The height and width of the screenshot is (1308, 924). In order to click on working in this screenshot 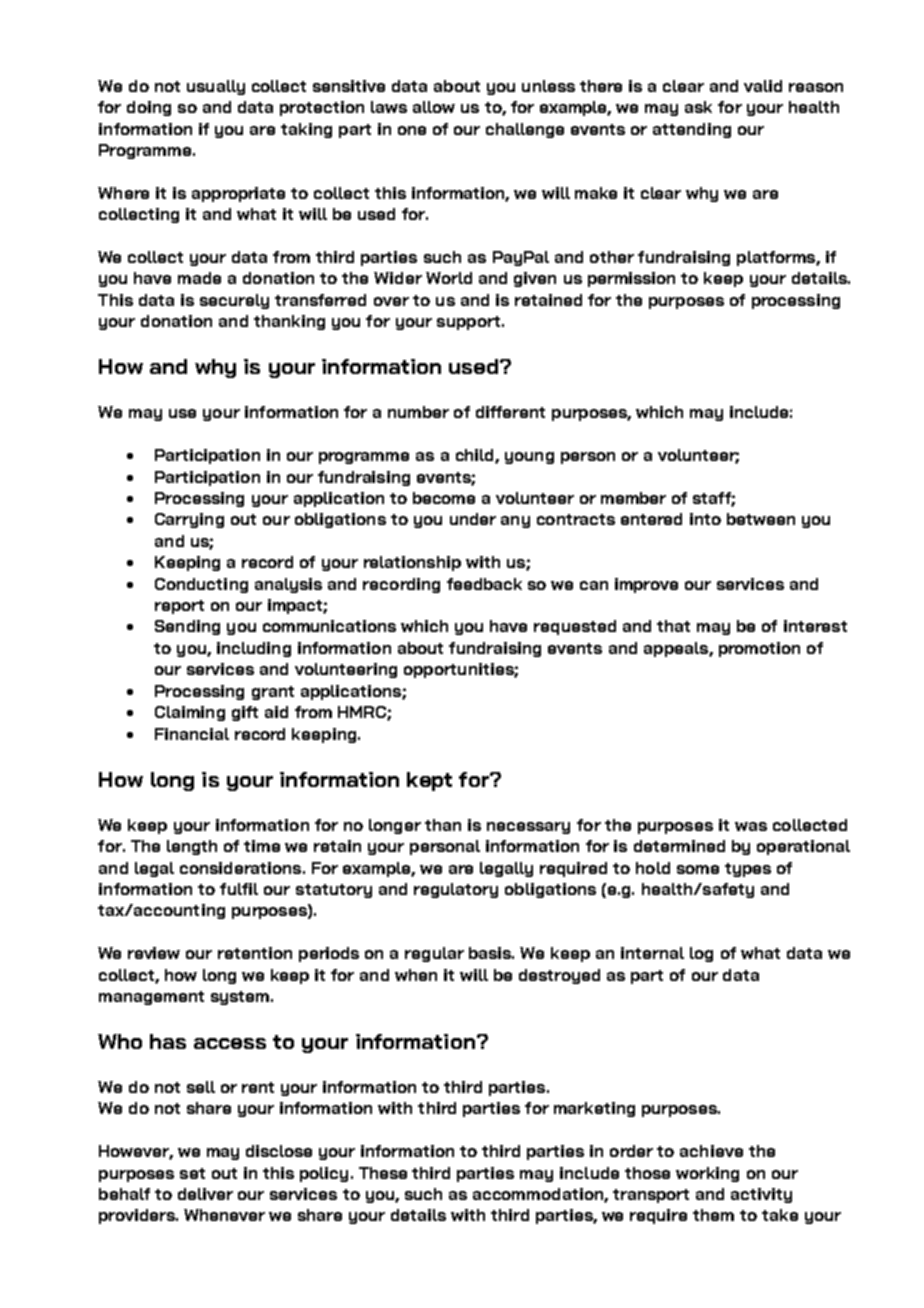, I will do `click(707, 1174)`.
